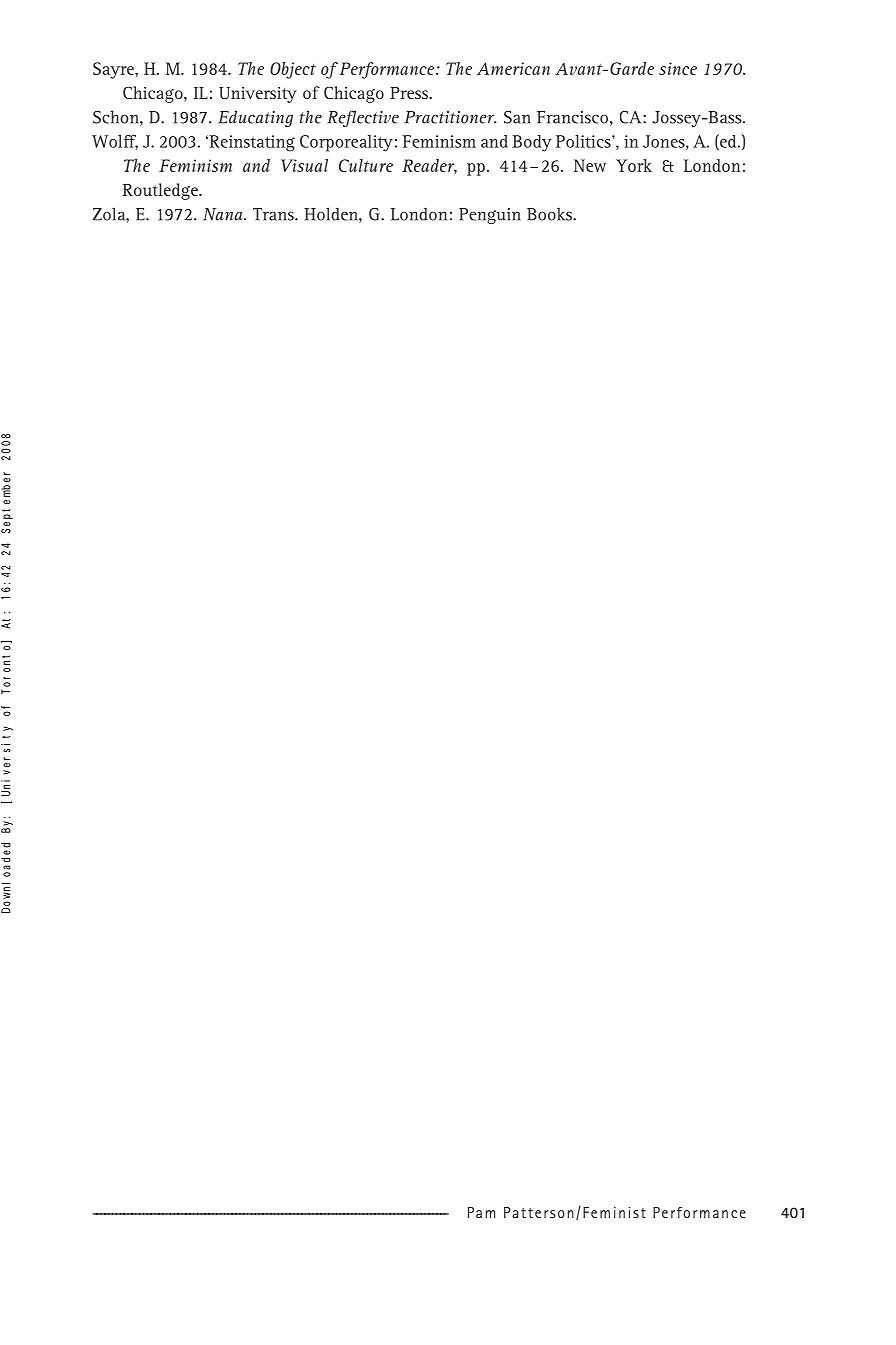  Describe the element at coordinates (115, 142) in the page. I see `Wolff` at that location.
